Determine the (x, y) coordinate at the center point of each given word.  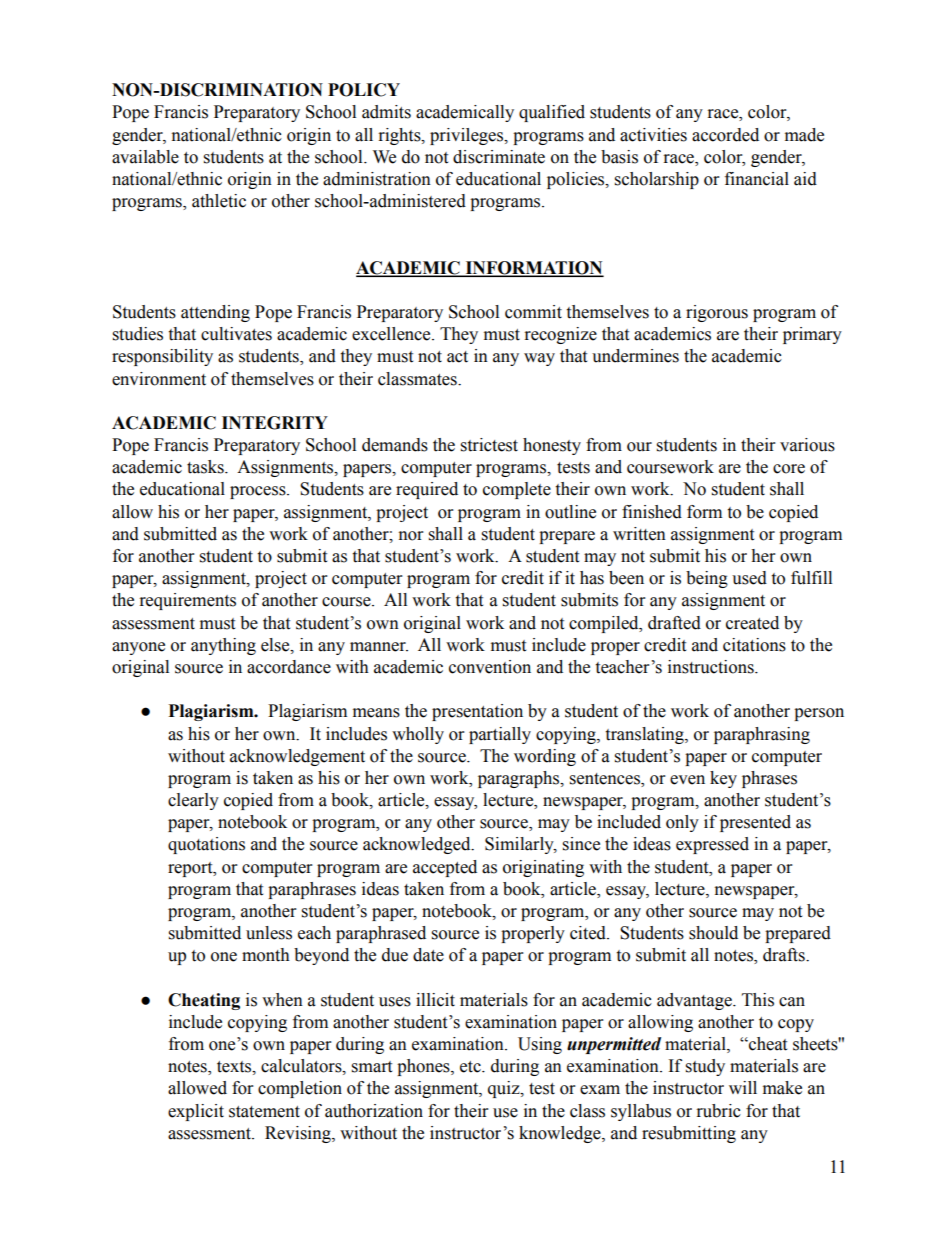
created (752, 623)
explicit (196, 1112)
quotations (206, 845)
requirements (188, 601)
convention (490, 667)
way (539, 359)
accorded (725, 135)
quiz (505, 1089)
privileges (468, 136)
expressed (712, 845)
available (145, 157)
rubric (719, 1111)
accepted (445, 868)
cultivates (236, 334)
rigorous (717, 313)
